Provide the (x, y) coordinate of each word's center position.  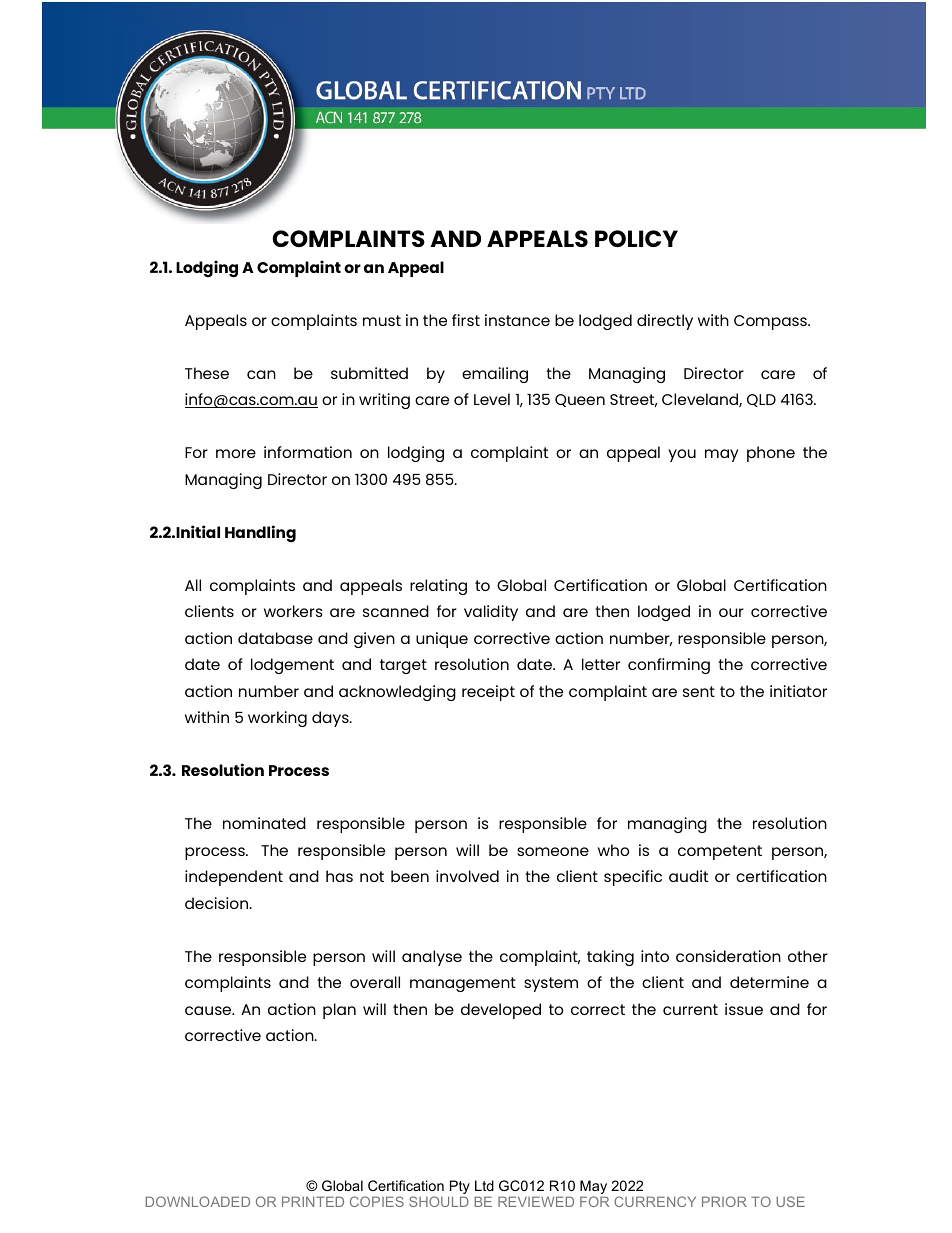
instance (517, 320)
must (382, 320)
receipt (488, 693)
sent (699, 691)
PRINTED (313, 1201)
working (277, 719)
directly (665, 322)
